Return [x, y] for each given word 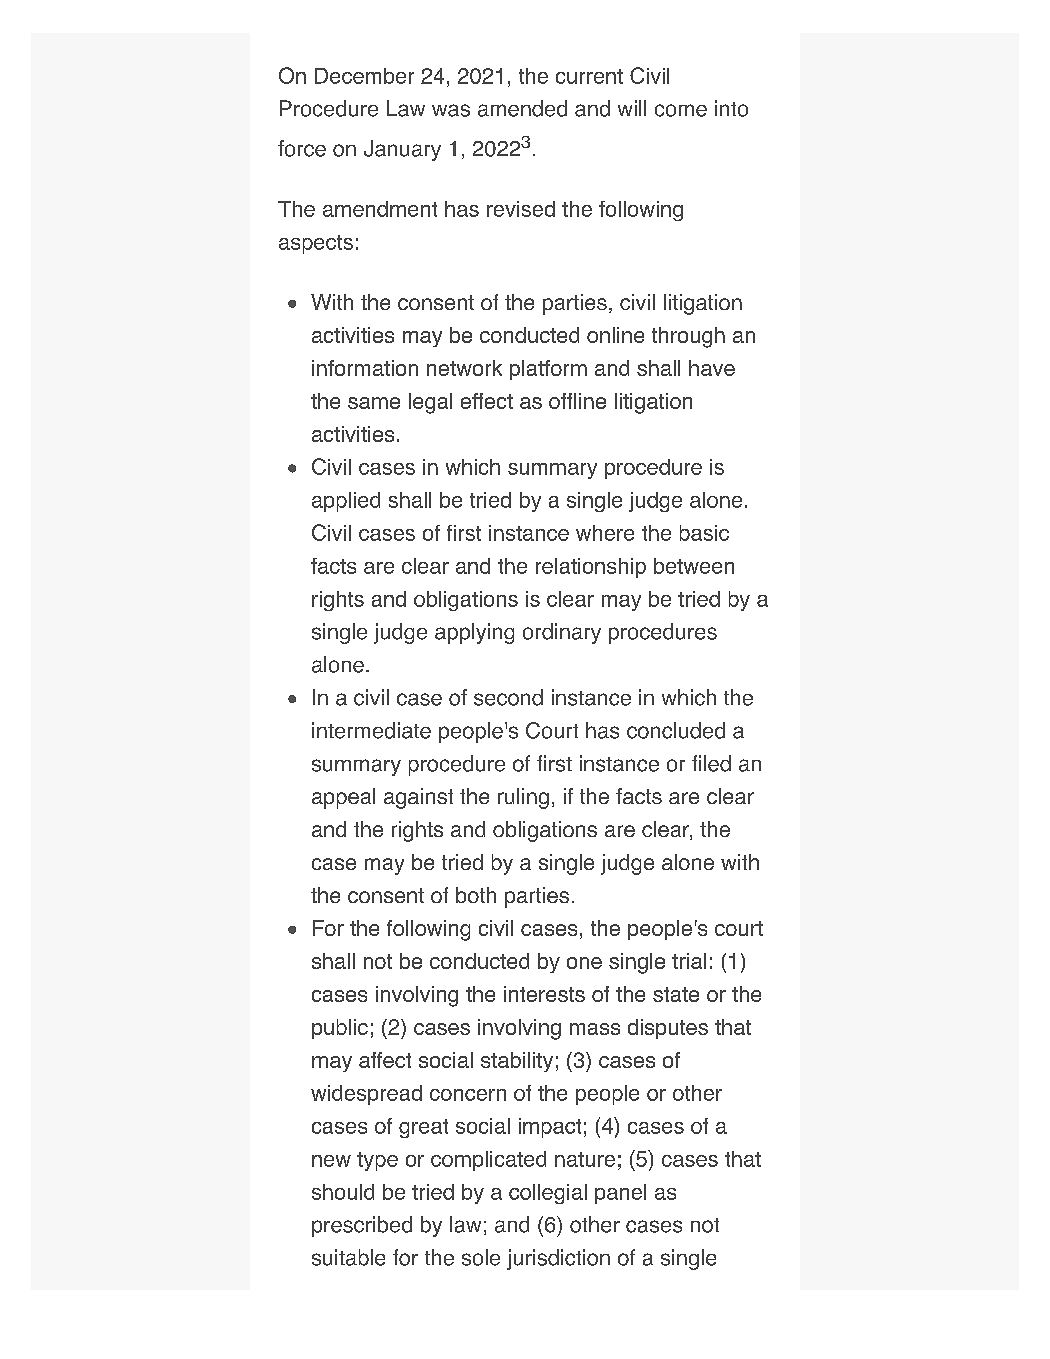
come [681, 110]
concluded [676, 730]
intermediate [371, 730]
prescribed [362, 1226]
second [508, 697]
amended [522, 108]
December [364, 76]
